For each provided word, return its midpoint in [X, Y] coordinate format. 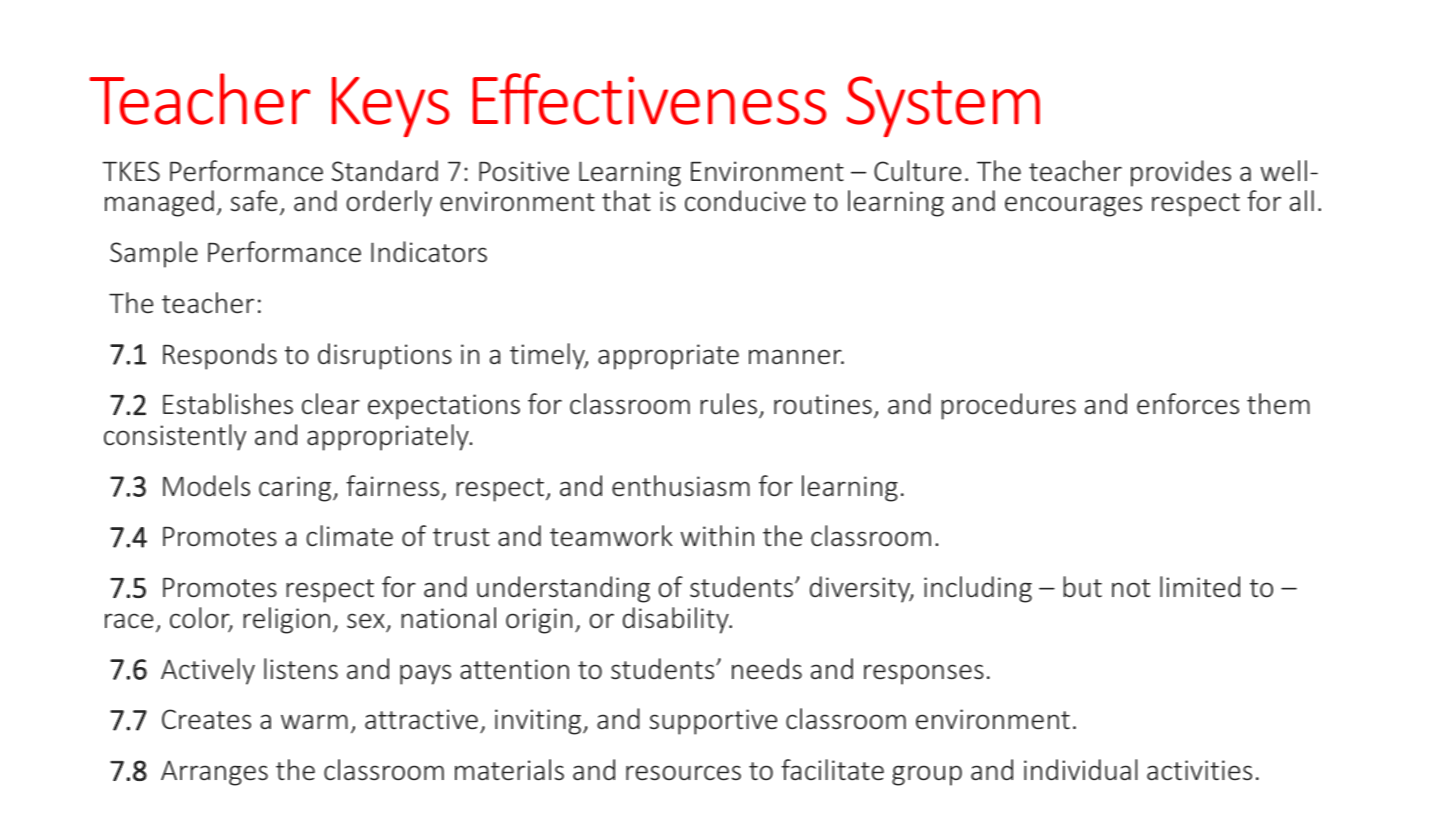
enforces [1188, 404]
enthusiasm [681, 486]
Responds [220, 356]
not [1131, 588]
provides [1181, 173]
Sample [154, 254]
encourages [1073, 206]
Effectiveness [650, 99]
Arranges [214, 773]
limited [1200, 587]
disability [677, 620]
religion [286, 620]
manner [796, 357]
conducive [745, 201]
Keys [391, 107]
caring [296, 489]
